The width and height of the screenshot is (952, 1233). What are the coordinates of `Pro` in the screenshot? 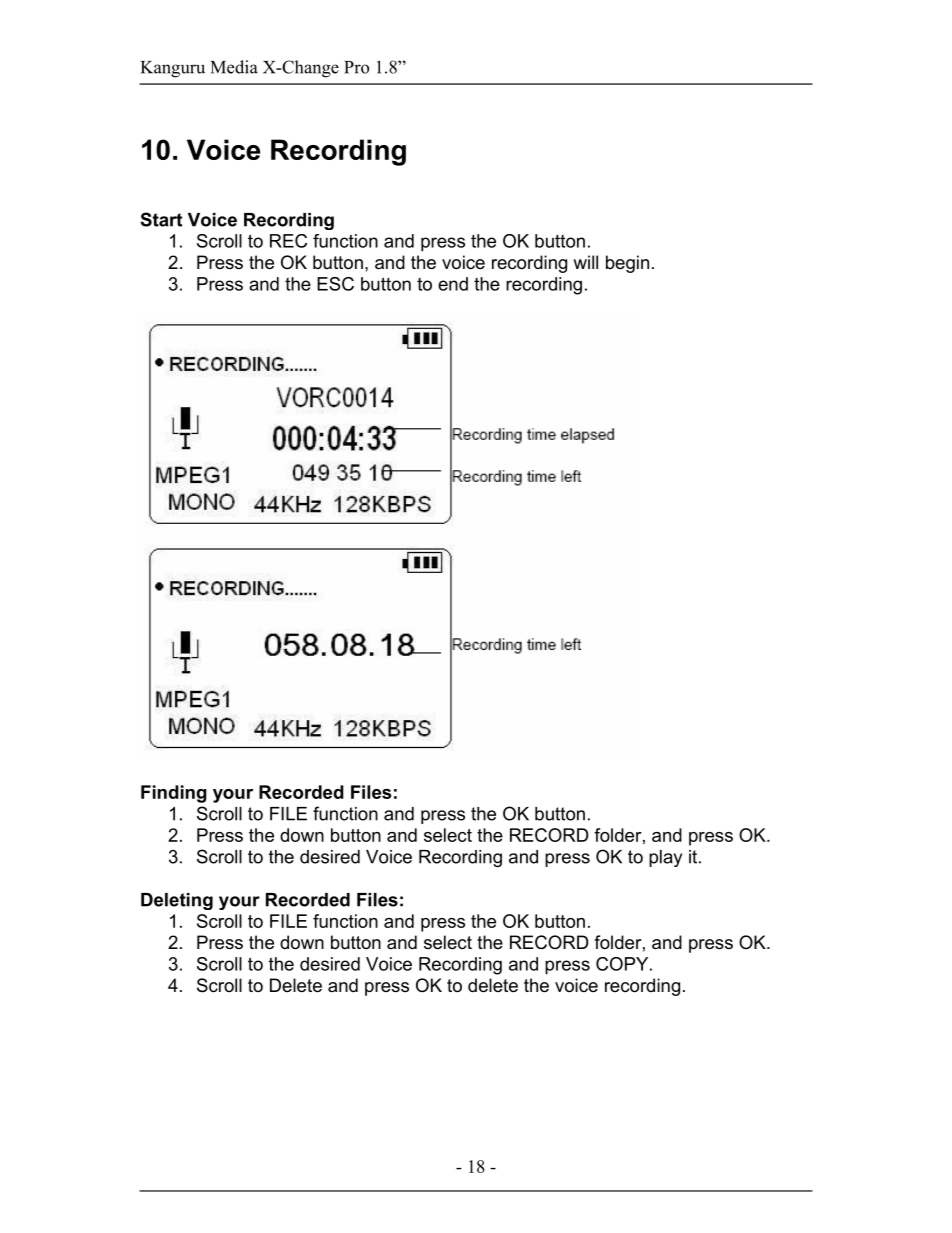 It's located at (356, 67).
